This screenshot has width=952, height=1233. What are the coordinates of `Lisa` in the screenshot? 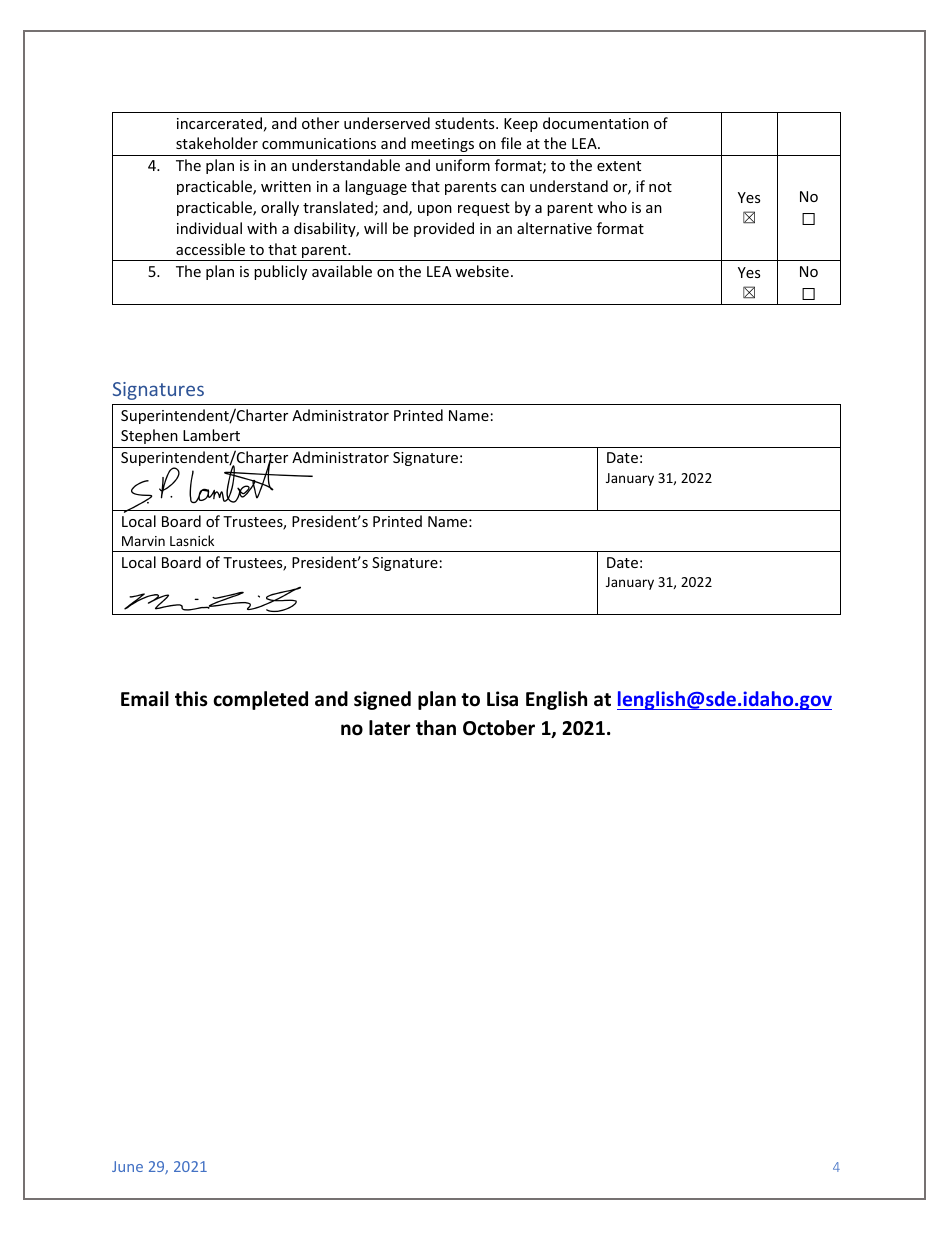 It's located at (502, 699).
